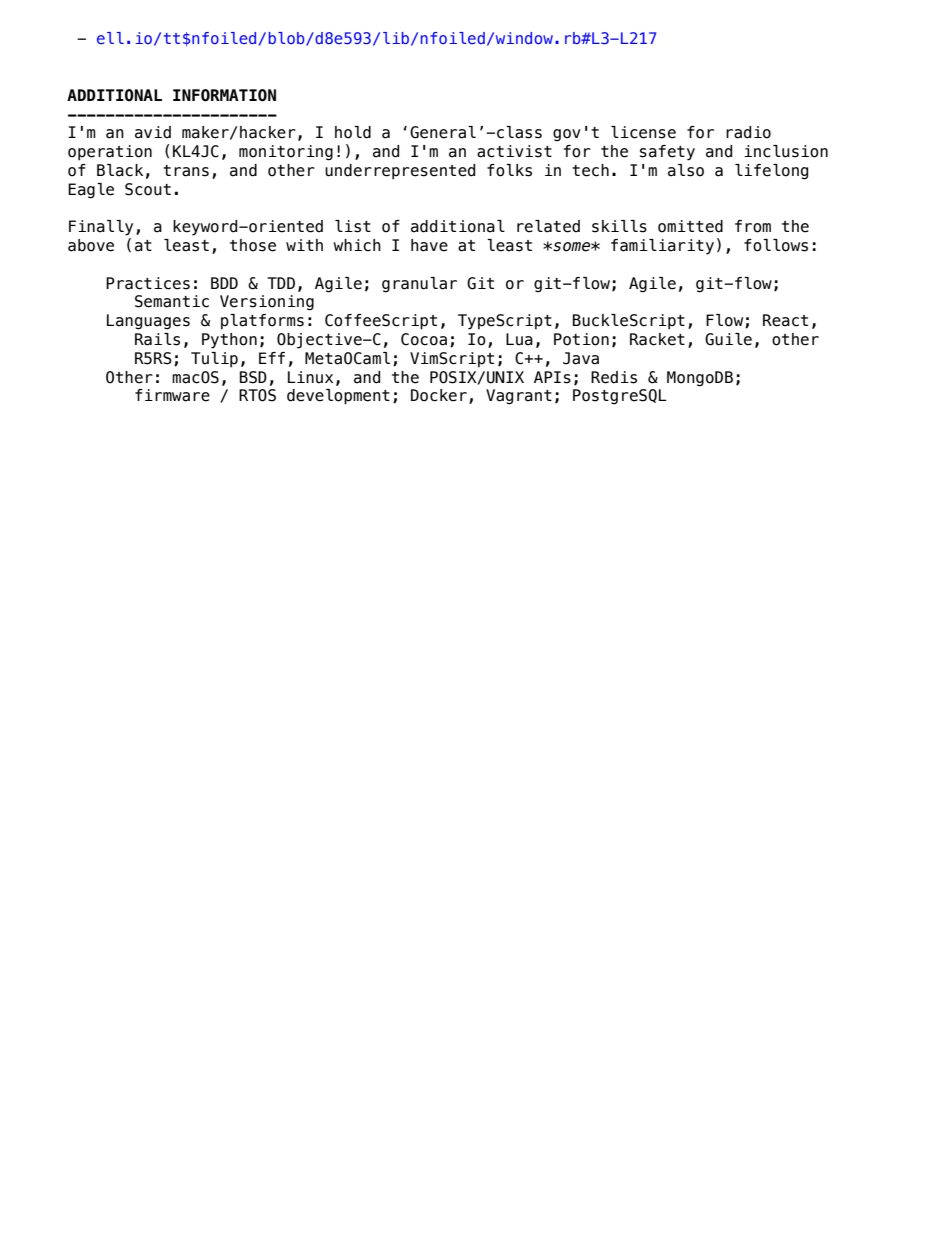 This image has width=952, height=1233. I want to click on radio, so click(748, 132).
